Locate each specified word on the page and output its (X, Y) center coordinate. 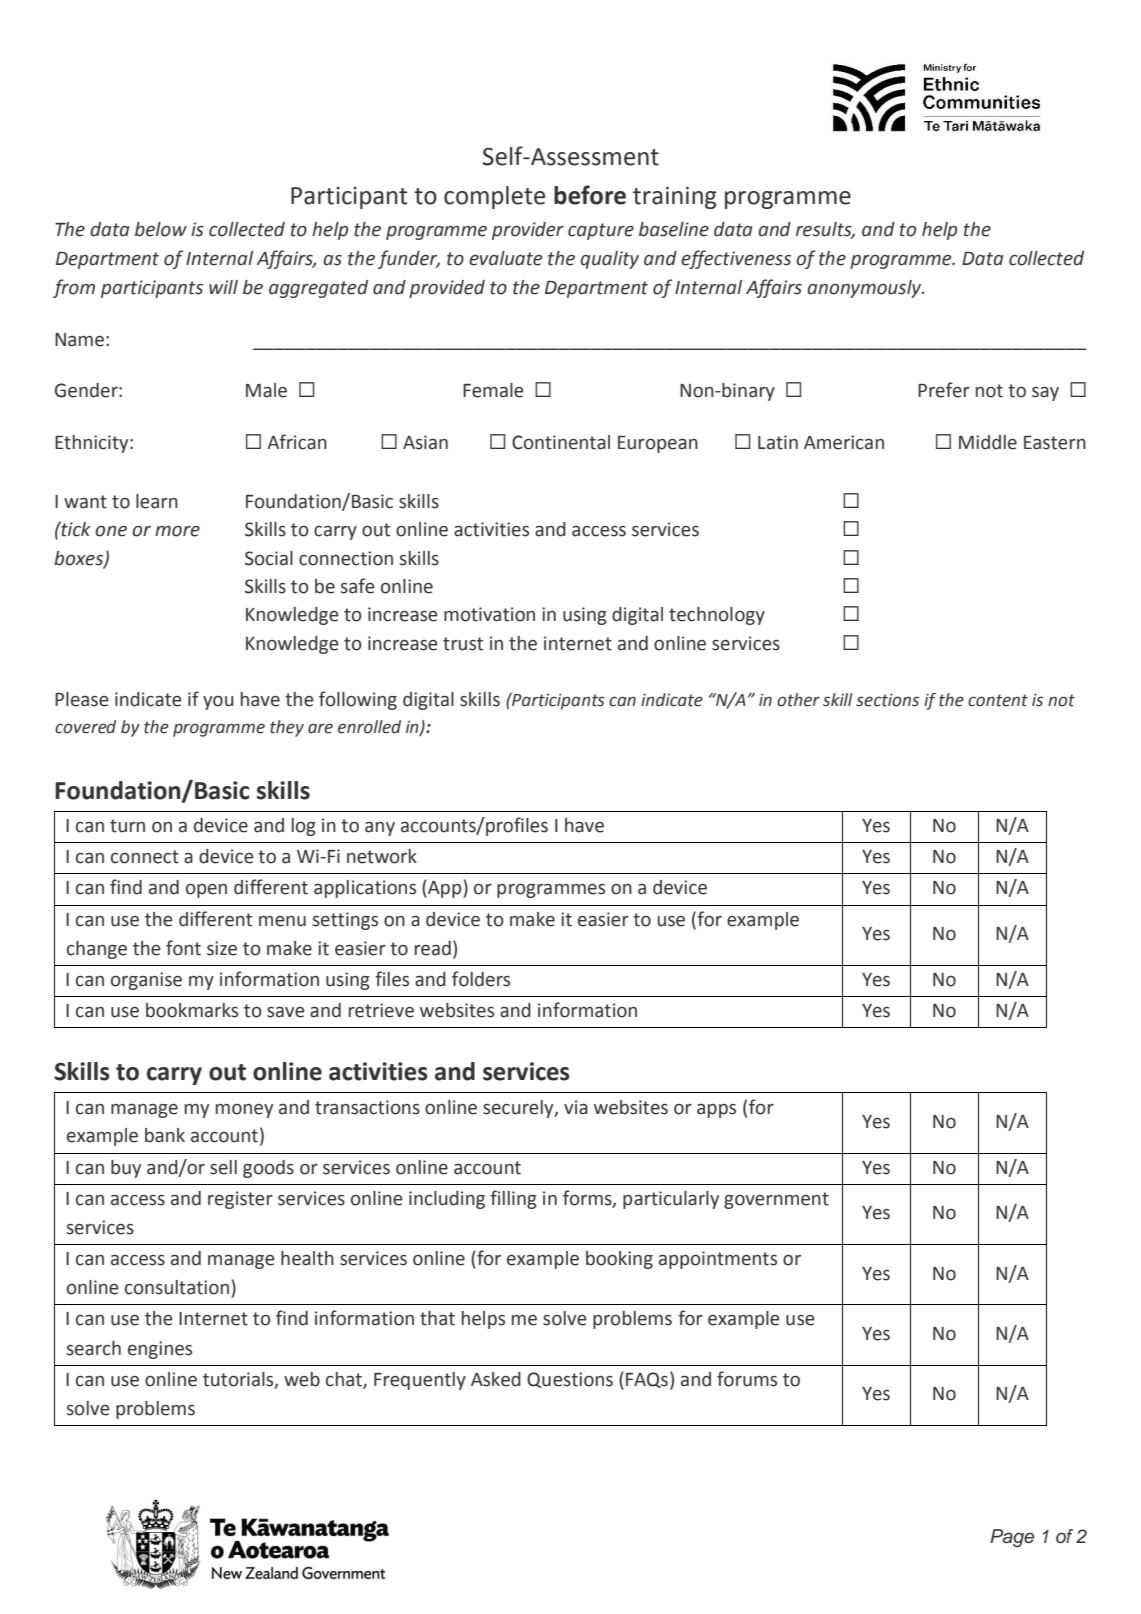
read (433, 948)
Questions (570, 1380)
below (161, 229)
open (206, 891)
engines (160, 1350)
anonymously (865, 289)
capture (601, 231)
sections (887, 700)
